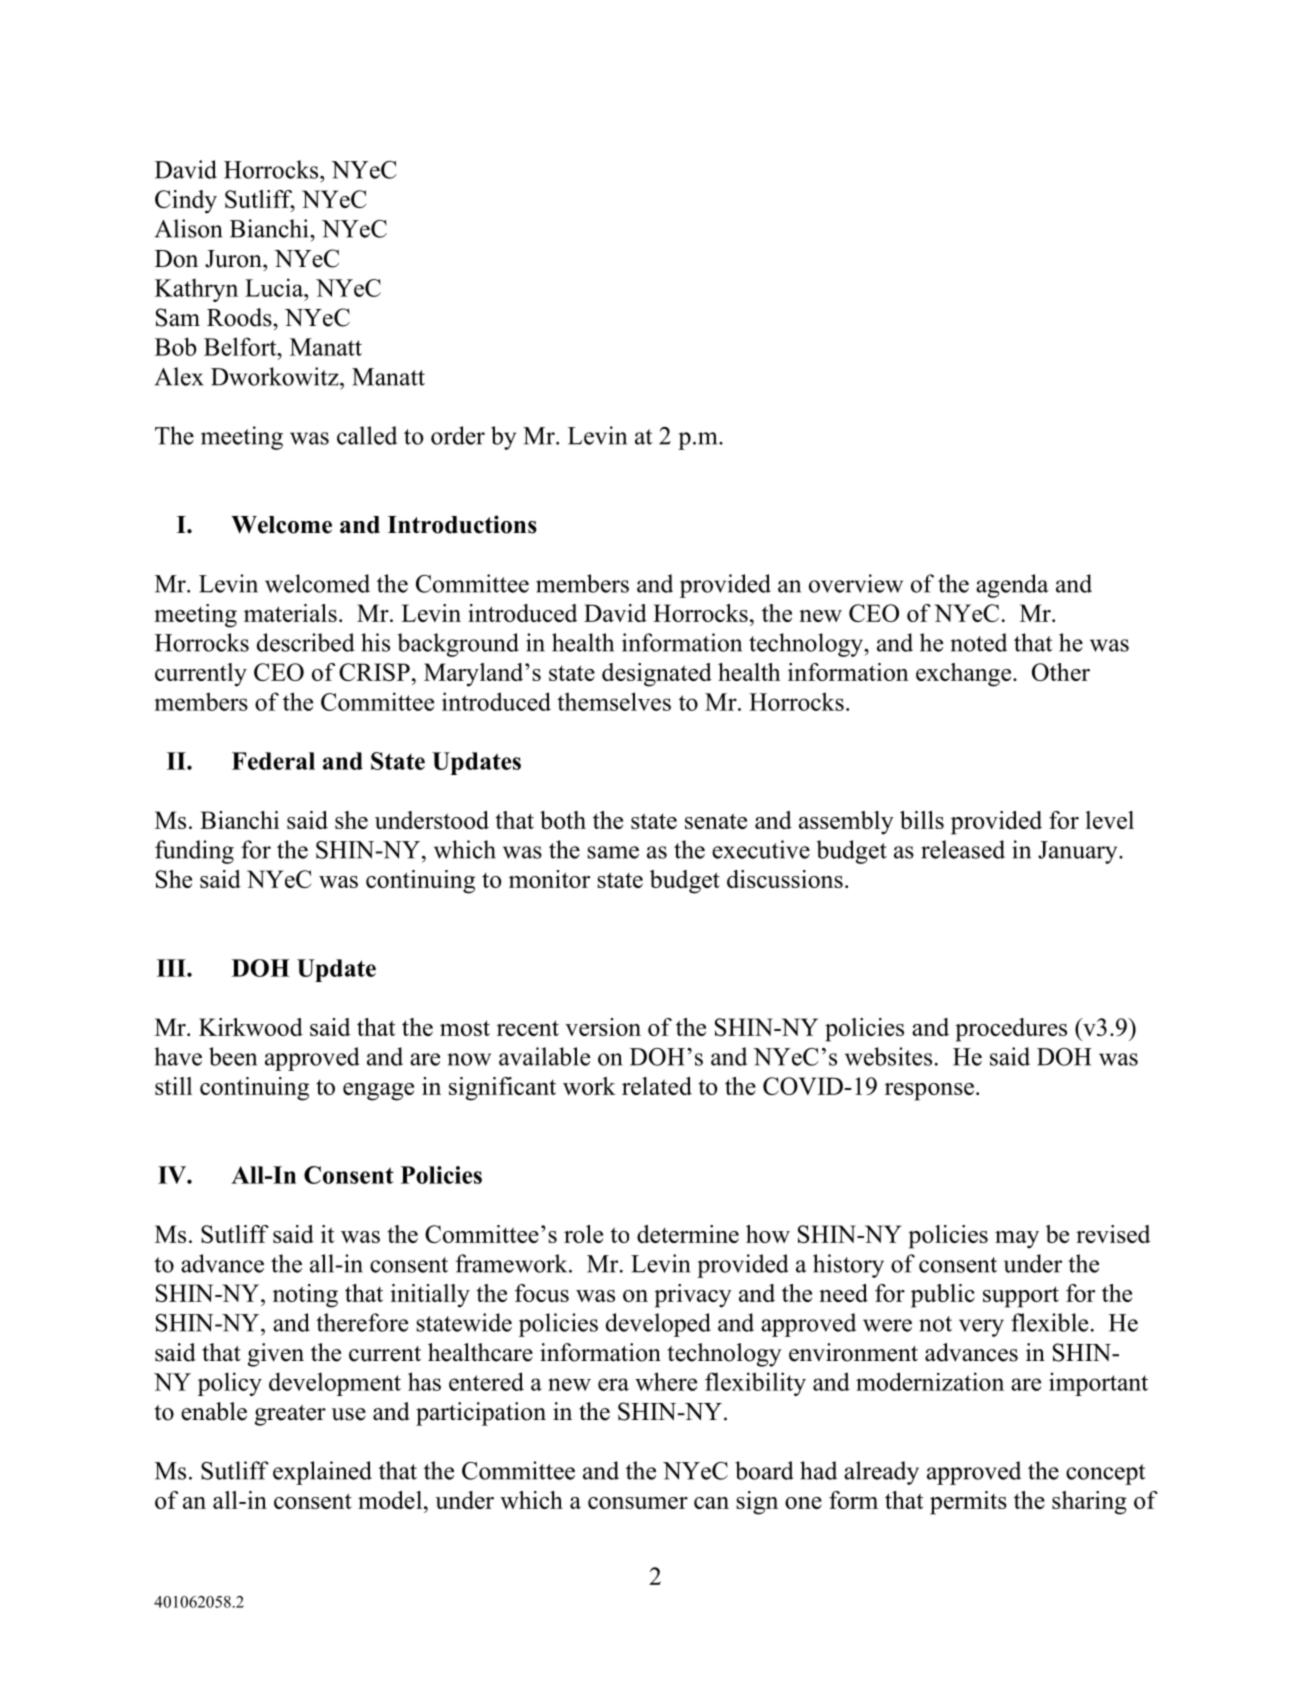  I want to click on agenda, so click(1012, 586).
